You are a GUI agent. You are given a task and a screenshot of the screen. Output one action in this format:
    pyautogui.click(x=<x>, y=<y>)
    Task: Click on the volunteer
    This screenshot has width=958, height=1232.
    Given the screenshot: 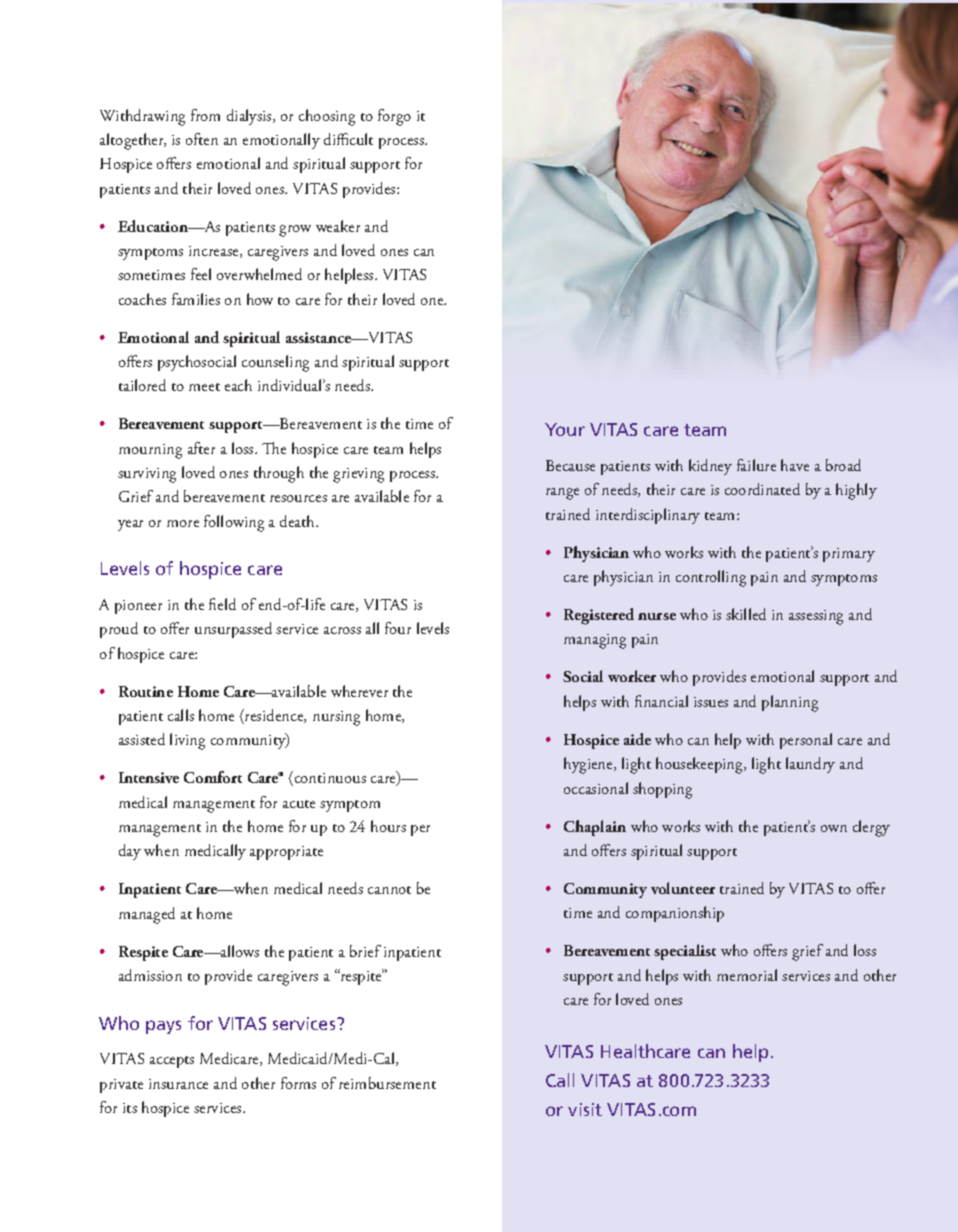 What is the action you would take?
    pyautogui.click(x=683, y=888)
